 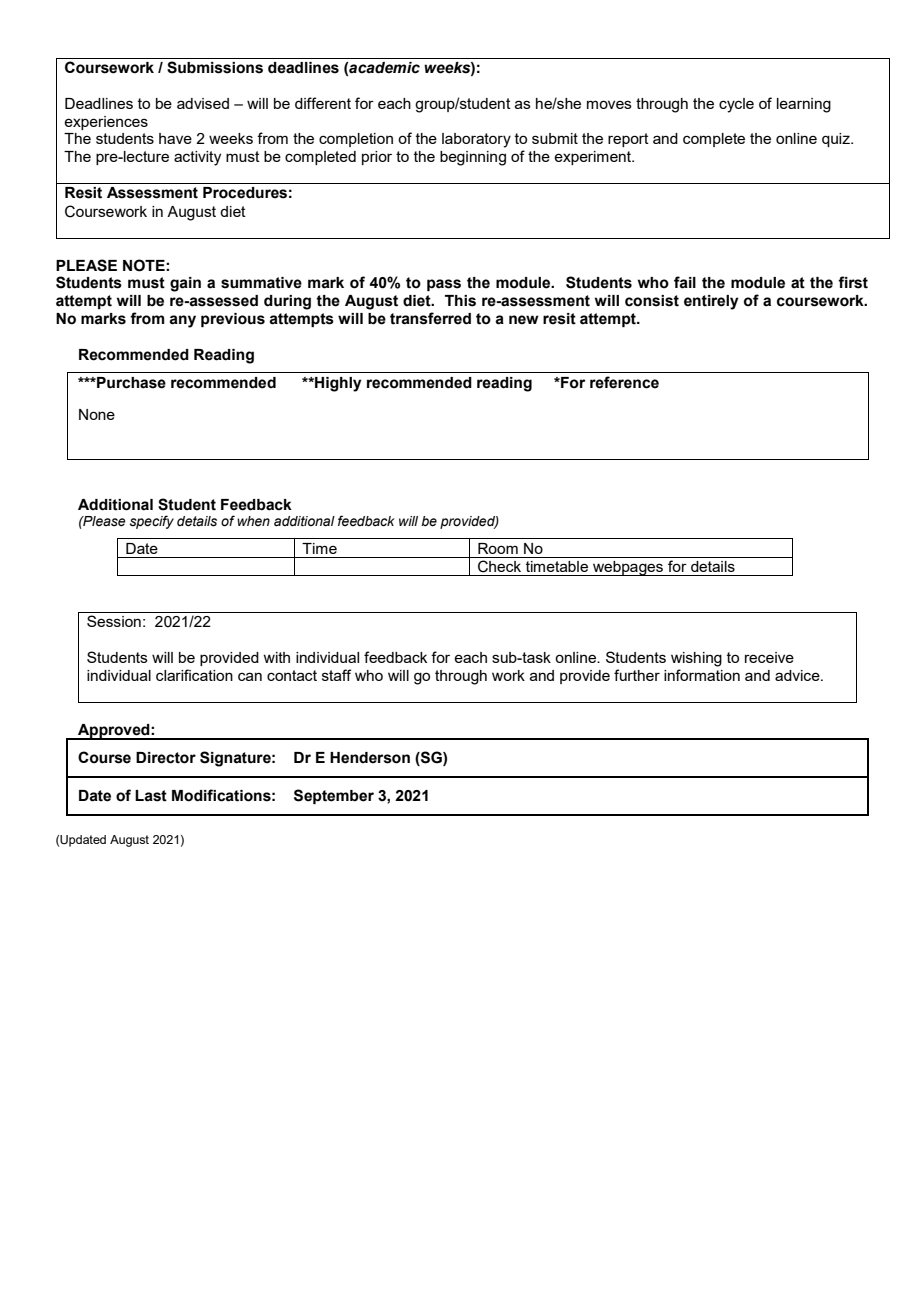 What do you see at coordinates (182, 321) in the image?
I see `any` at bounding box center [182, 321].
